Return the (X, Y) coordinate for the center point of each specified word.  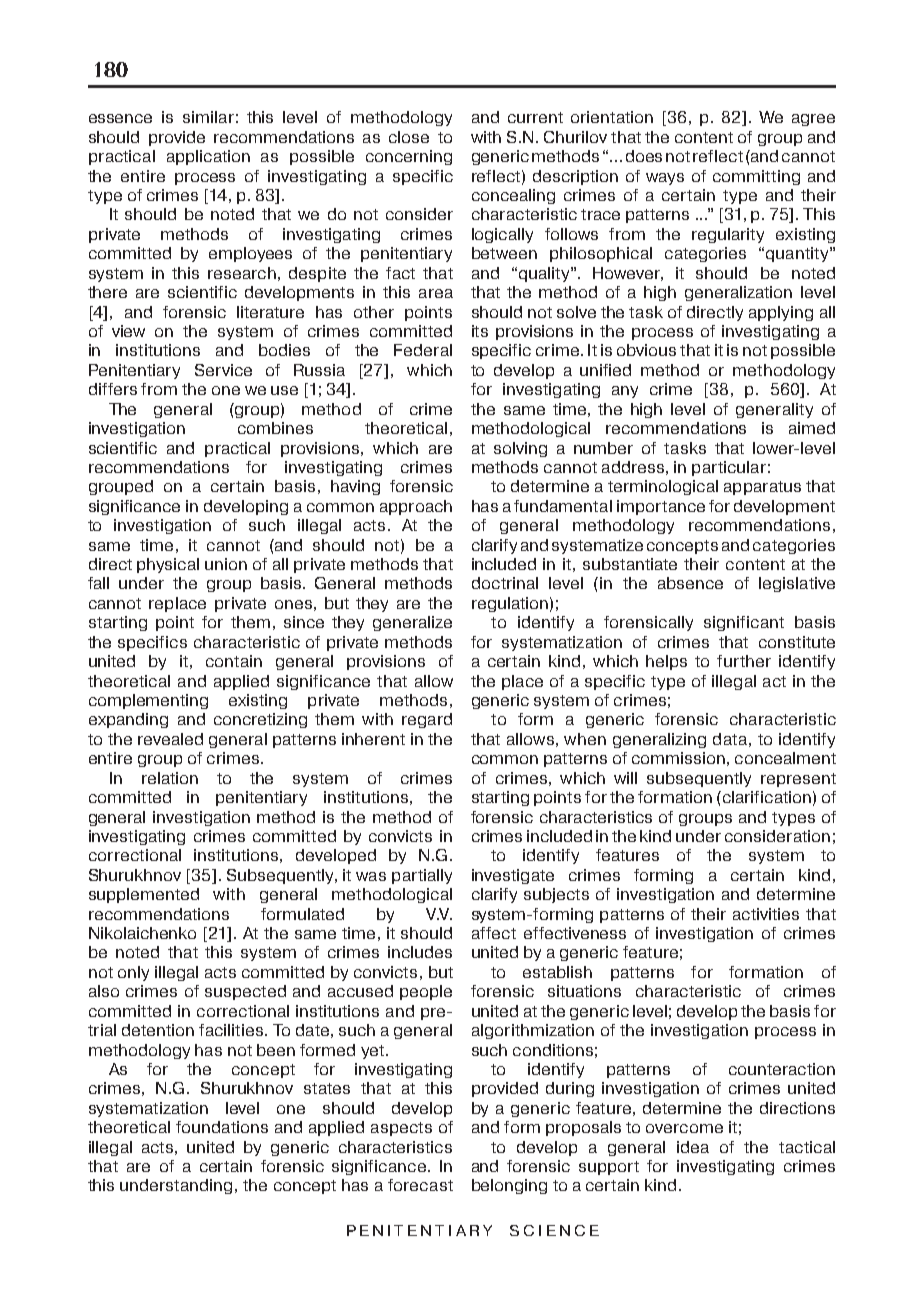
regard (427, 720)
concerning (409, 157)
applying (781, 313)
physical (168, 565)
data (730, 739)
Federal (423, 350)
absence (690, 583)
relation (170, 778)
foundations (222, 1127)
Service (223, 370)
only (133, 973)
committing (756, 177)
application (208, 157)
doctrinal (505, 583)
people (426, 992)
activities (766, 914)
